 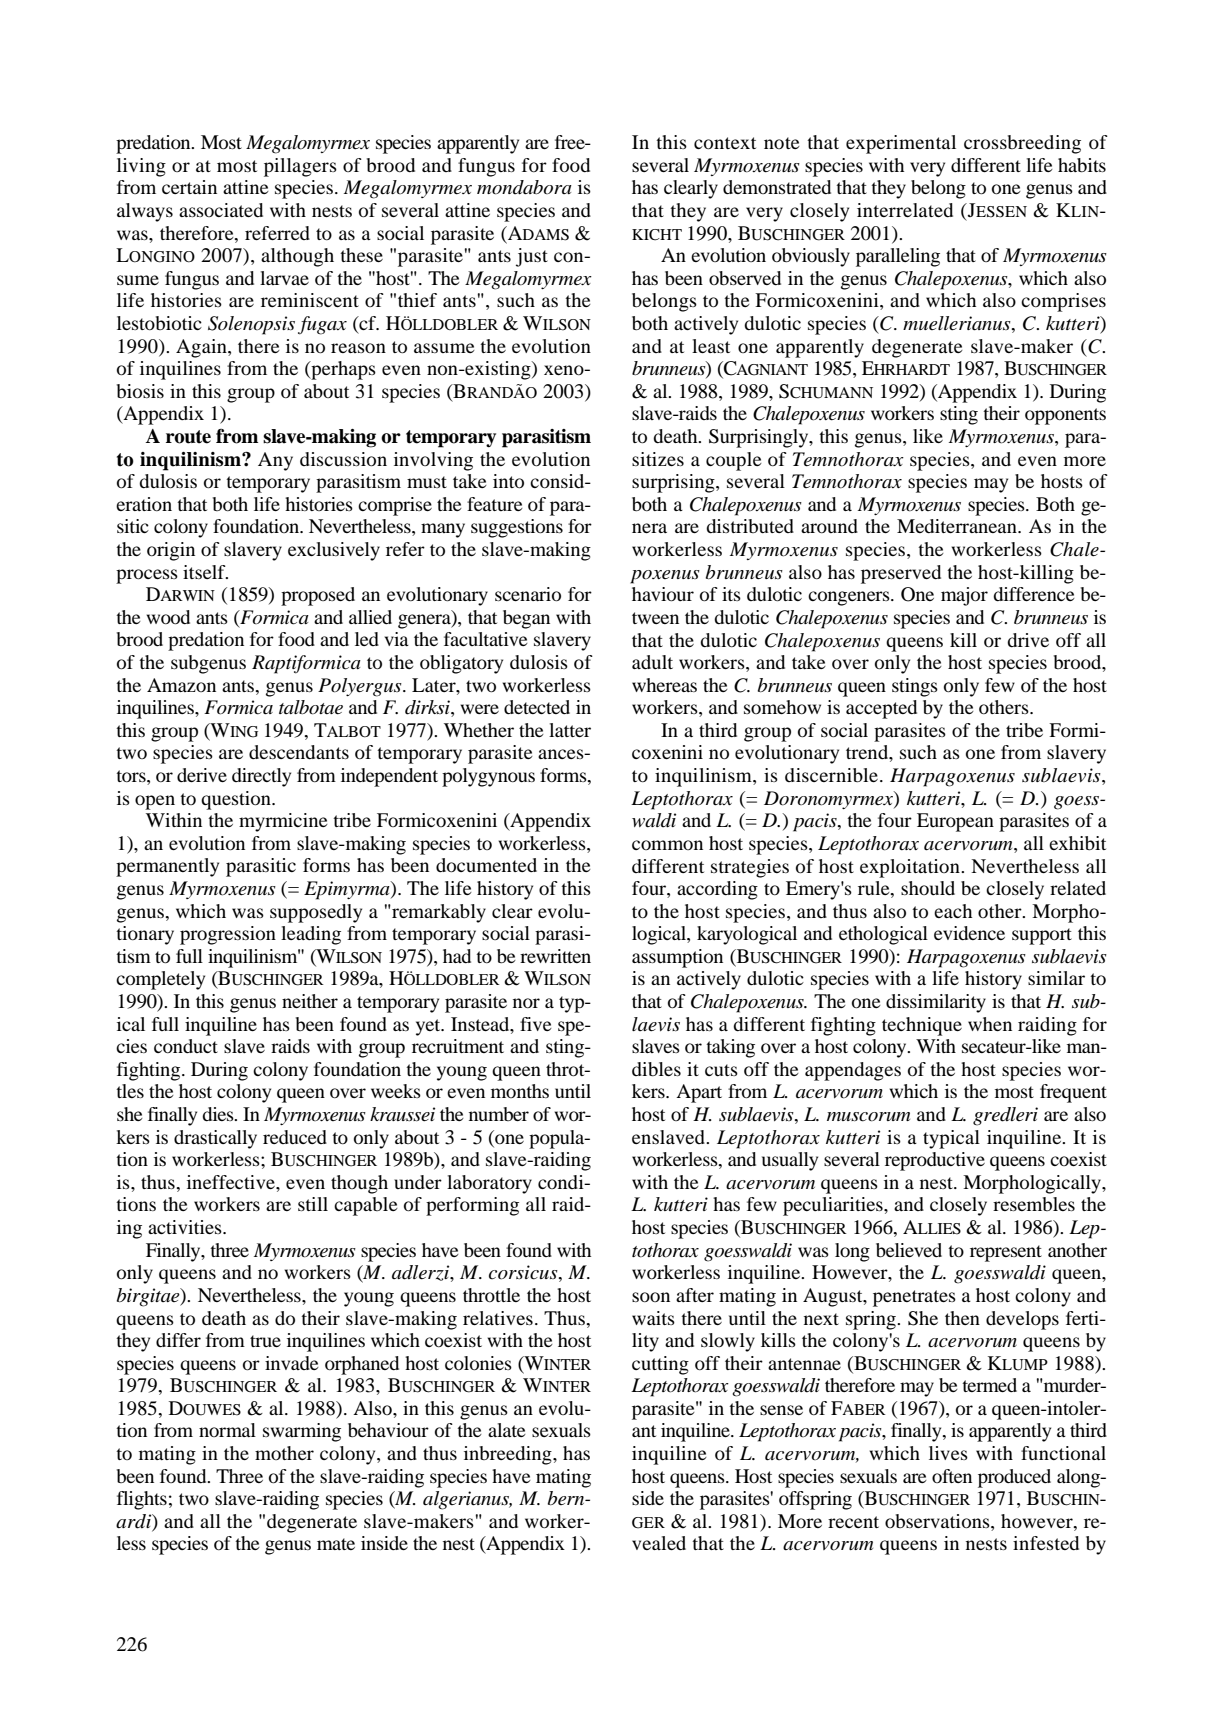 What do you see at coordinates (667, 845) in the document?
I see `common` at bounding box center [667, 845].
